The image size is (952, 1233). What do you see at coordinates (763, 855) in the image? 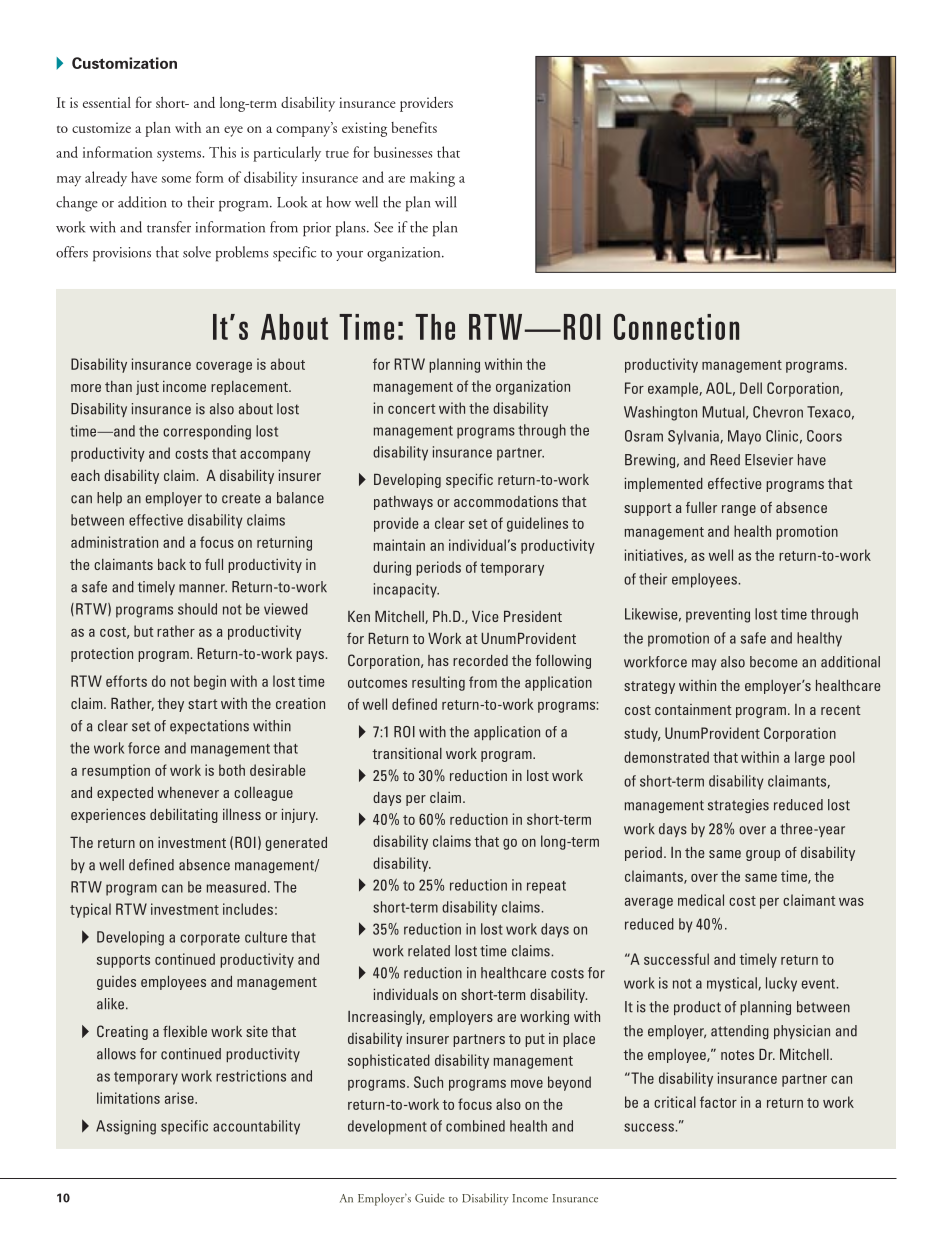
I see `group` at bounding box center [763, 855].
